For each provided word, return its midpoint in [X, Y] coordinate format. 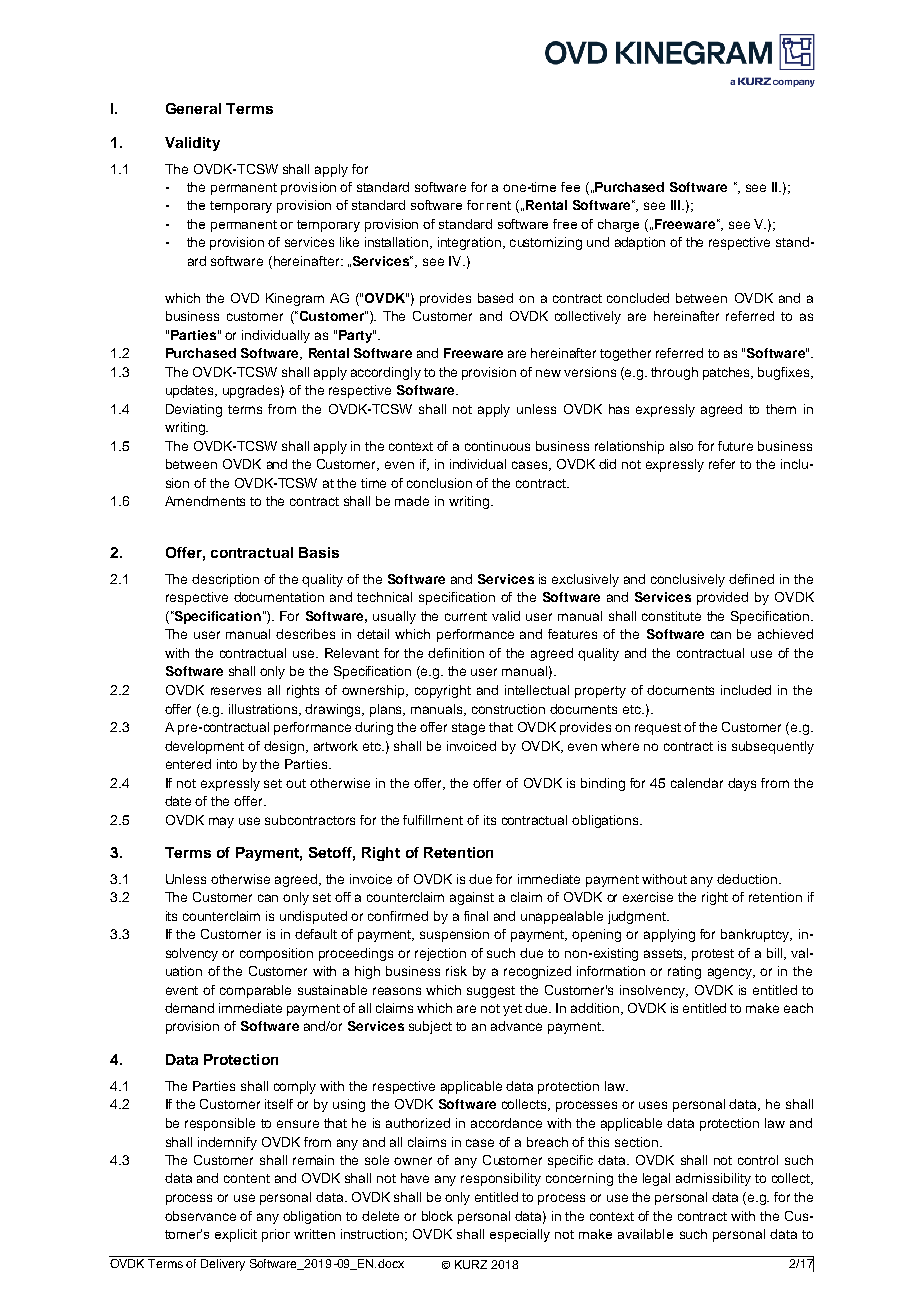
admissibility [713, 1179]
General [193, 108]
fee [570, 187]
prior [276, 1235]
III [675, 205]
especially [520, 1235]
